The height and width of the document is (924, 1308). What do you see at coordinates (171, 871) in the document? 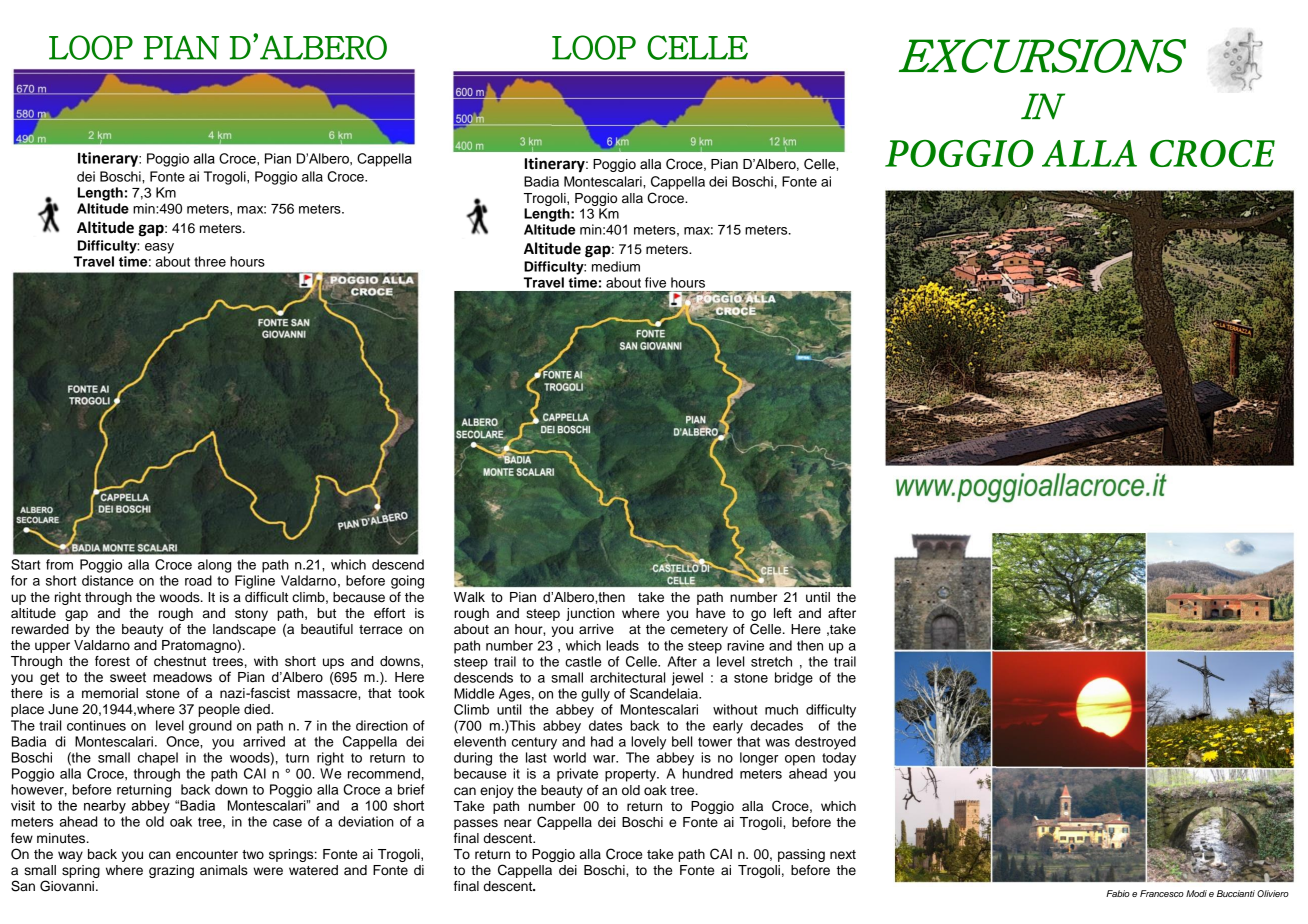
I see `grazing` at bounding box center [171, 871].
